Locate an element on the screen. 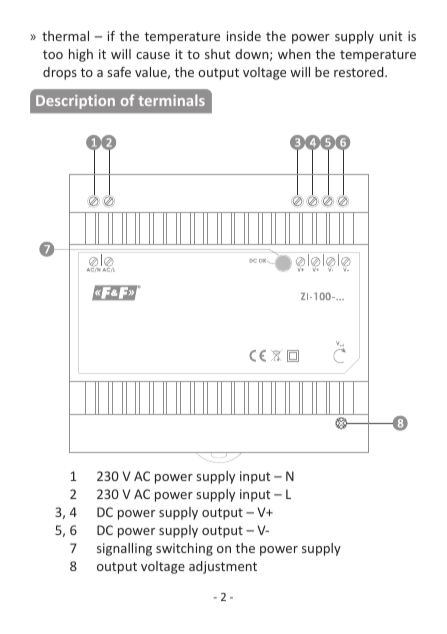  restored is located at coordinates (360, 72).
